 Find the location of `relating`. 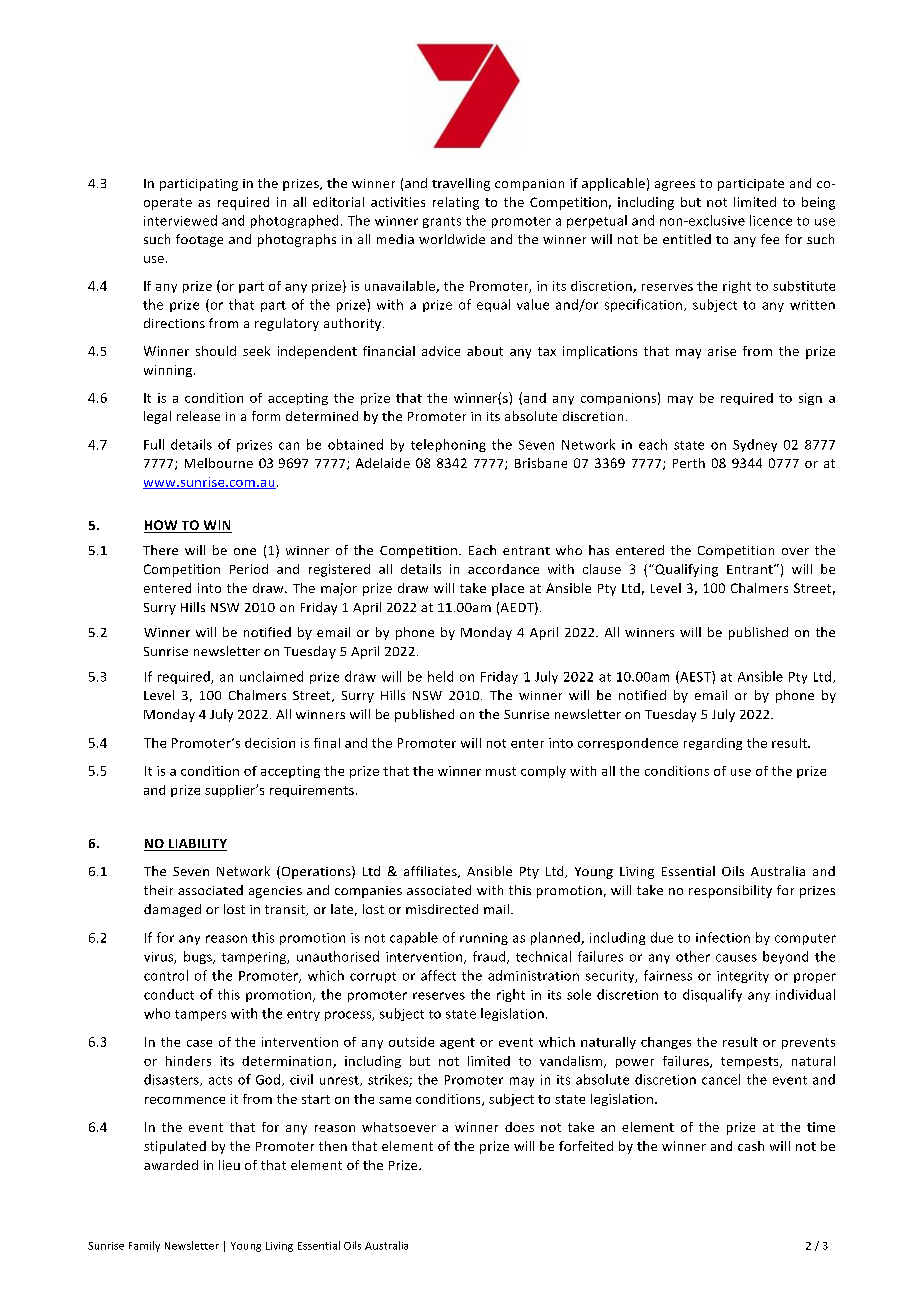

relating is located at coordinates (456, 203).
